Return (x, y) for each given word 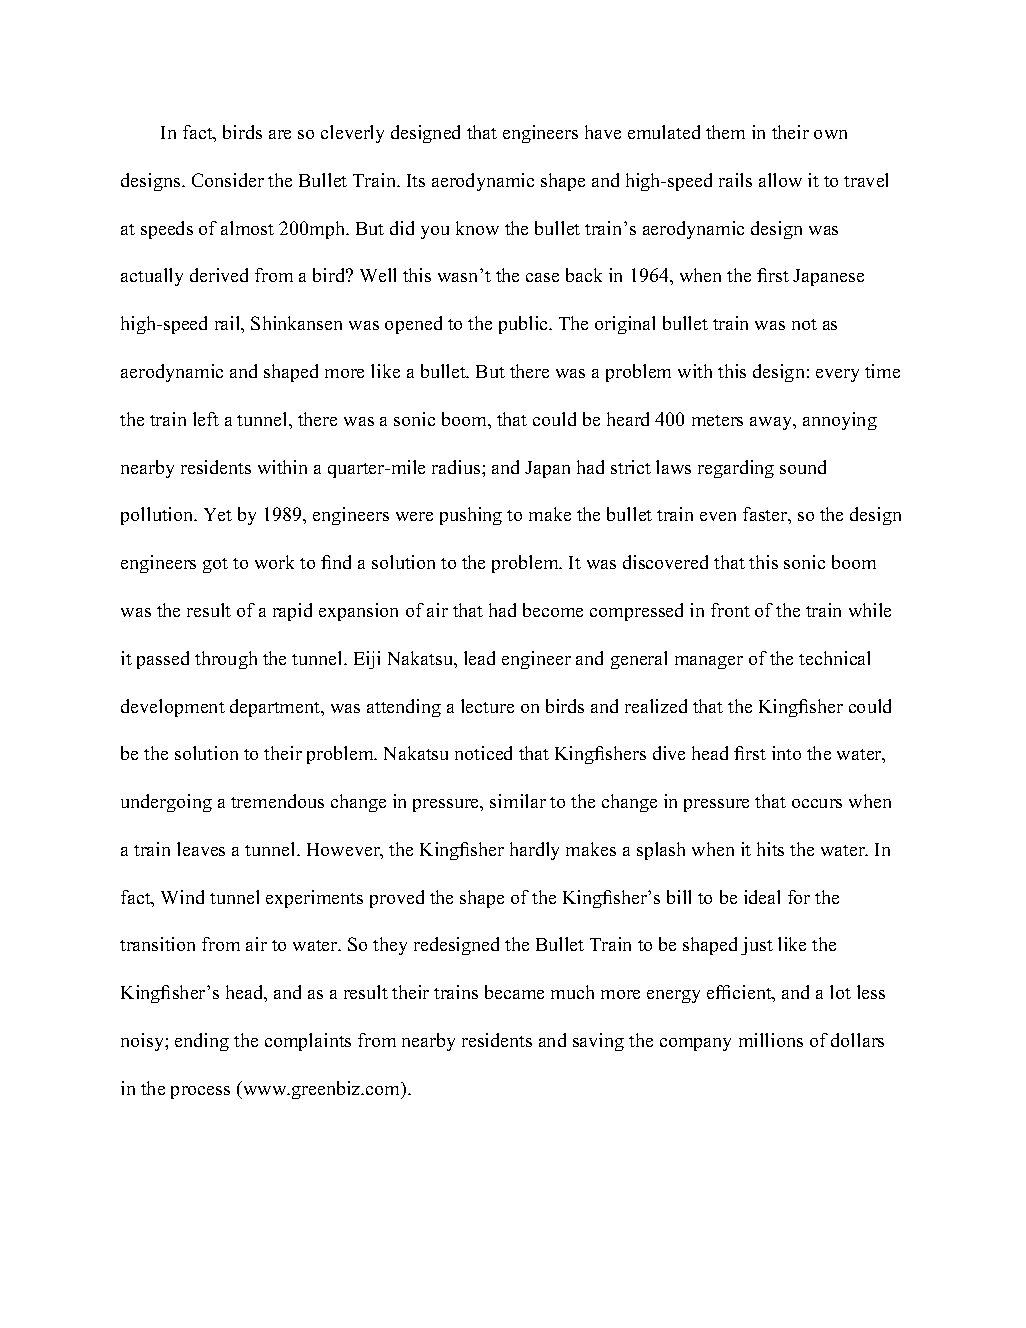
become (553, 610)
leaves (201, 849)
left (206, 419)
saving (598, 1042)
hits (770, 849)
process (200, 1092)
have (603, 132)
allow (780, 180)
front (730, 610)
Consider (228, 180)
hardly (534, 851)
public (524, 325)
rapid (292, 612)
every (837, 375)
